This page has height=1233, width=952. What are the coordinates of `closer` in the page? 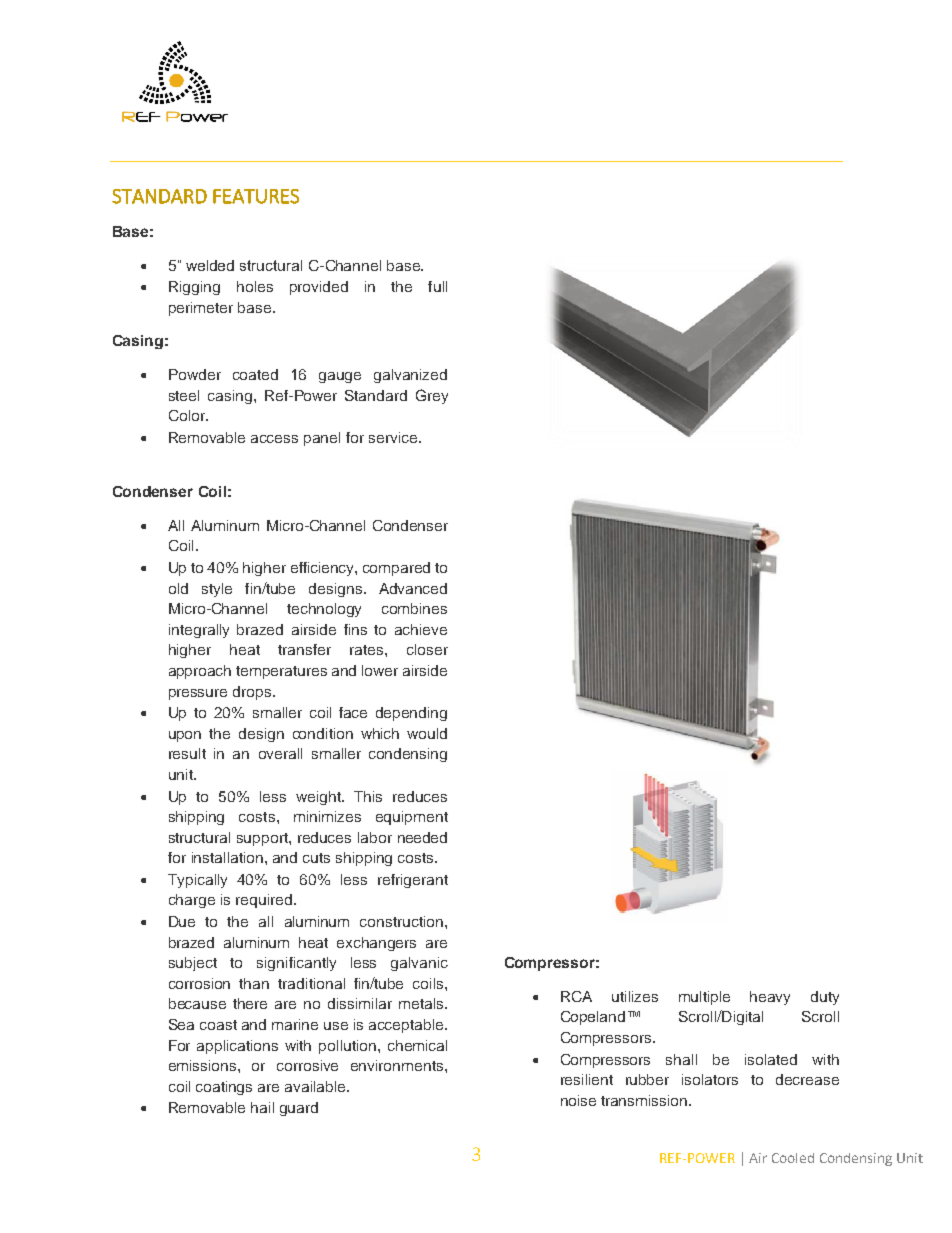 It's located at (427, 649).
